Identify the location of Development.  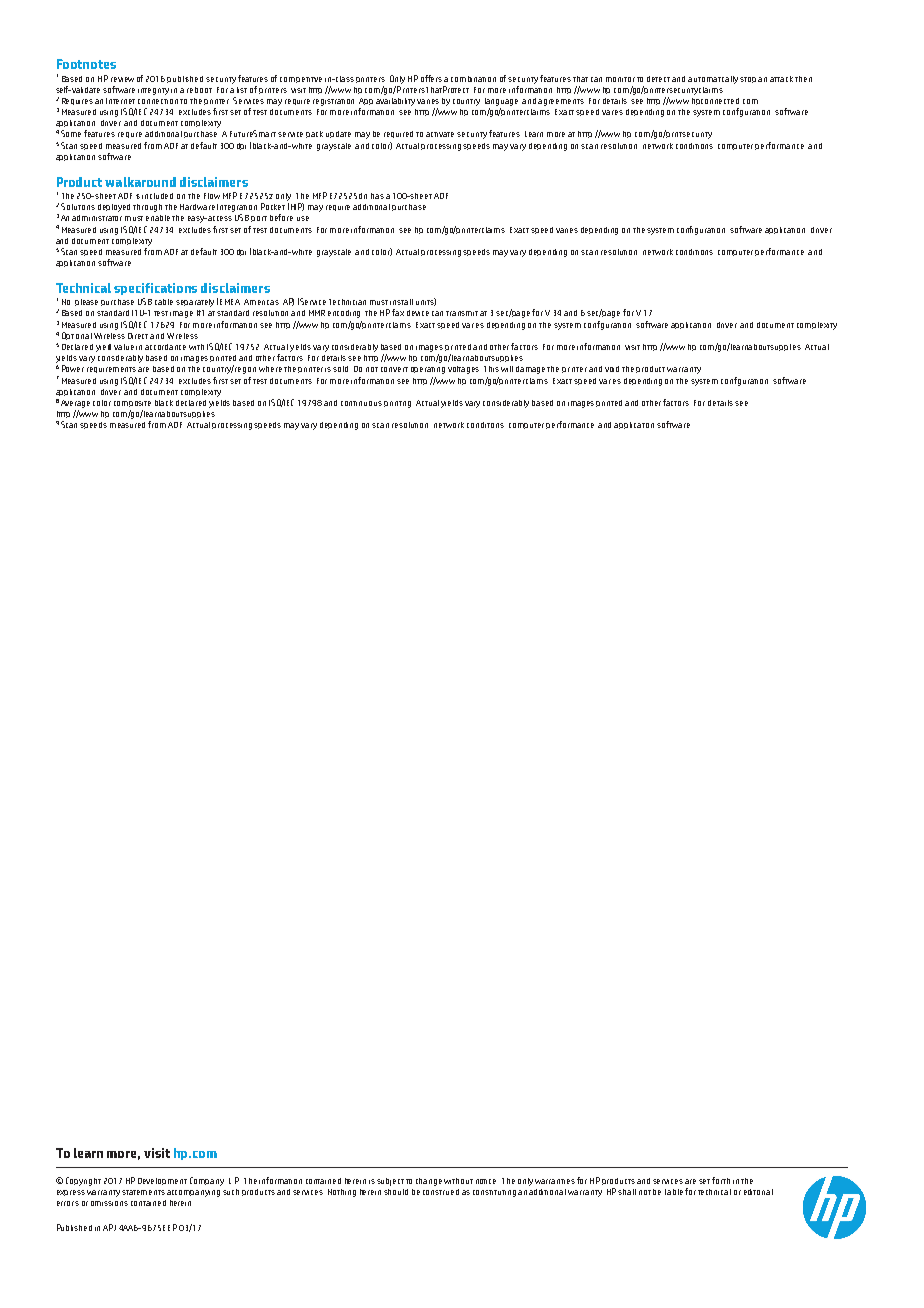
(162, 1181).
